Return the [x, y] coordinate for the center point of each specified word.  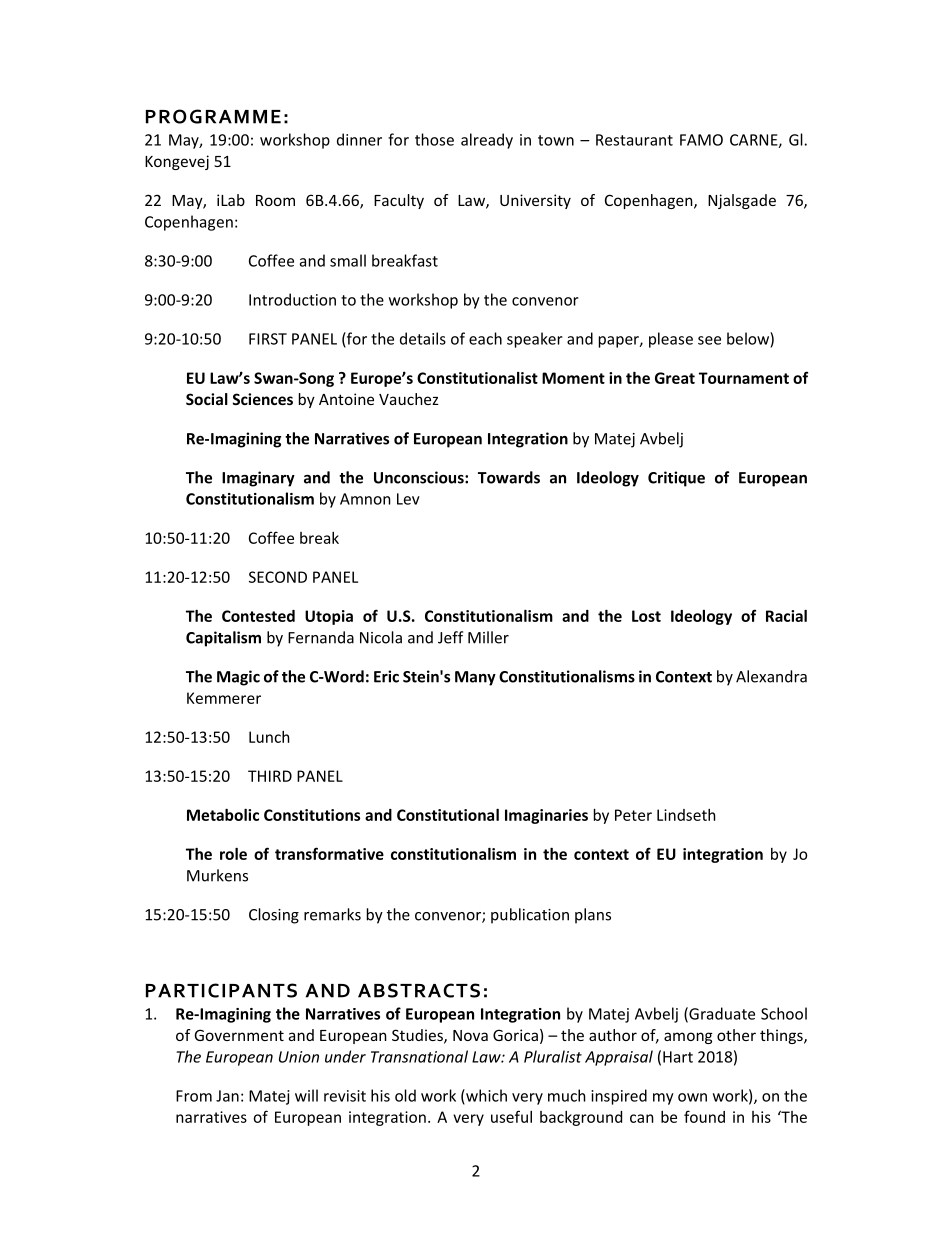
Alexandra [771, 676]
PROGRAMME [213, 116]
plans [593, 916]
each [485, 338]
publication [530, 916]
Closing [274, 916]
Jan [227, 1096]
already [487, 141]
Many [475, 678]
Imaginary [258, 479]
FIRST [268, 339]
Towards [509, 477]
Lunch [269, 737]
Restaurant [634, 140]
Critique [676, 479]
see [709, 340]
